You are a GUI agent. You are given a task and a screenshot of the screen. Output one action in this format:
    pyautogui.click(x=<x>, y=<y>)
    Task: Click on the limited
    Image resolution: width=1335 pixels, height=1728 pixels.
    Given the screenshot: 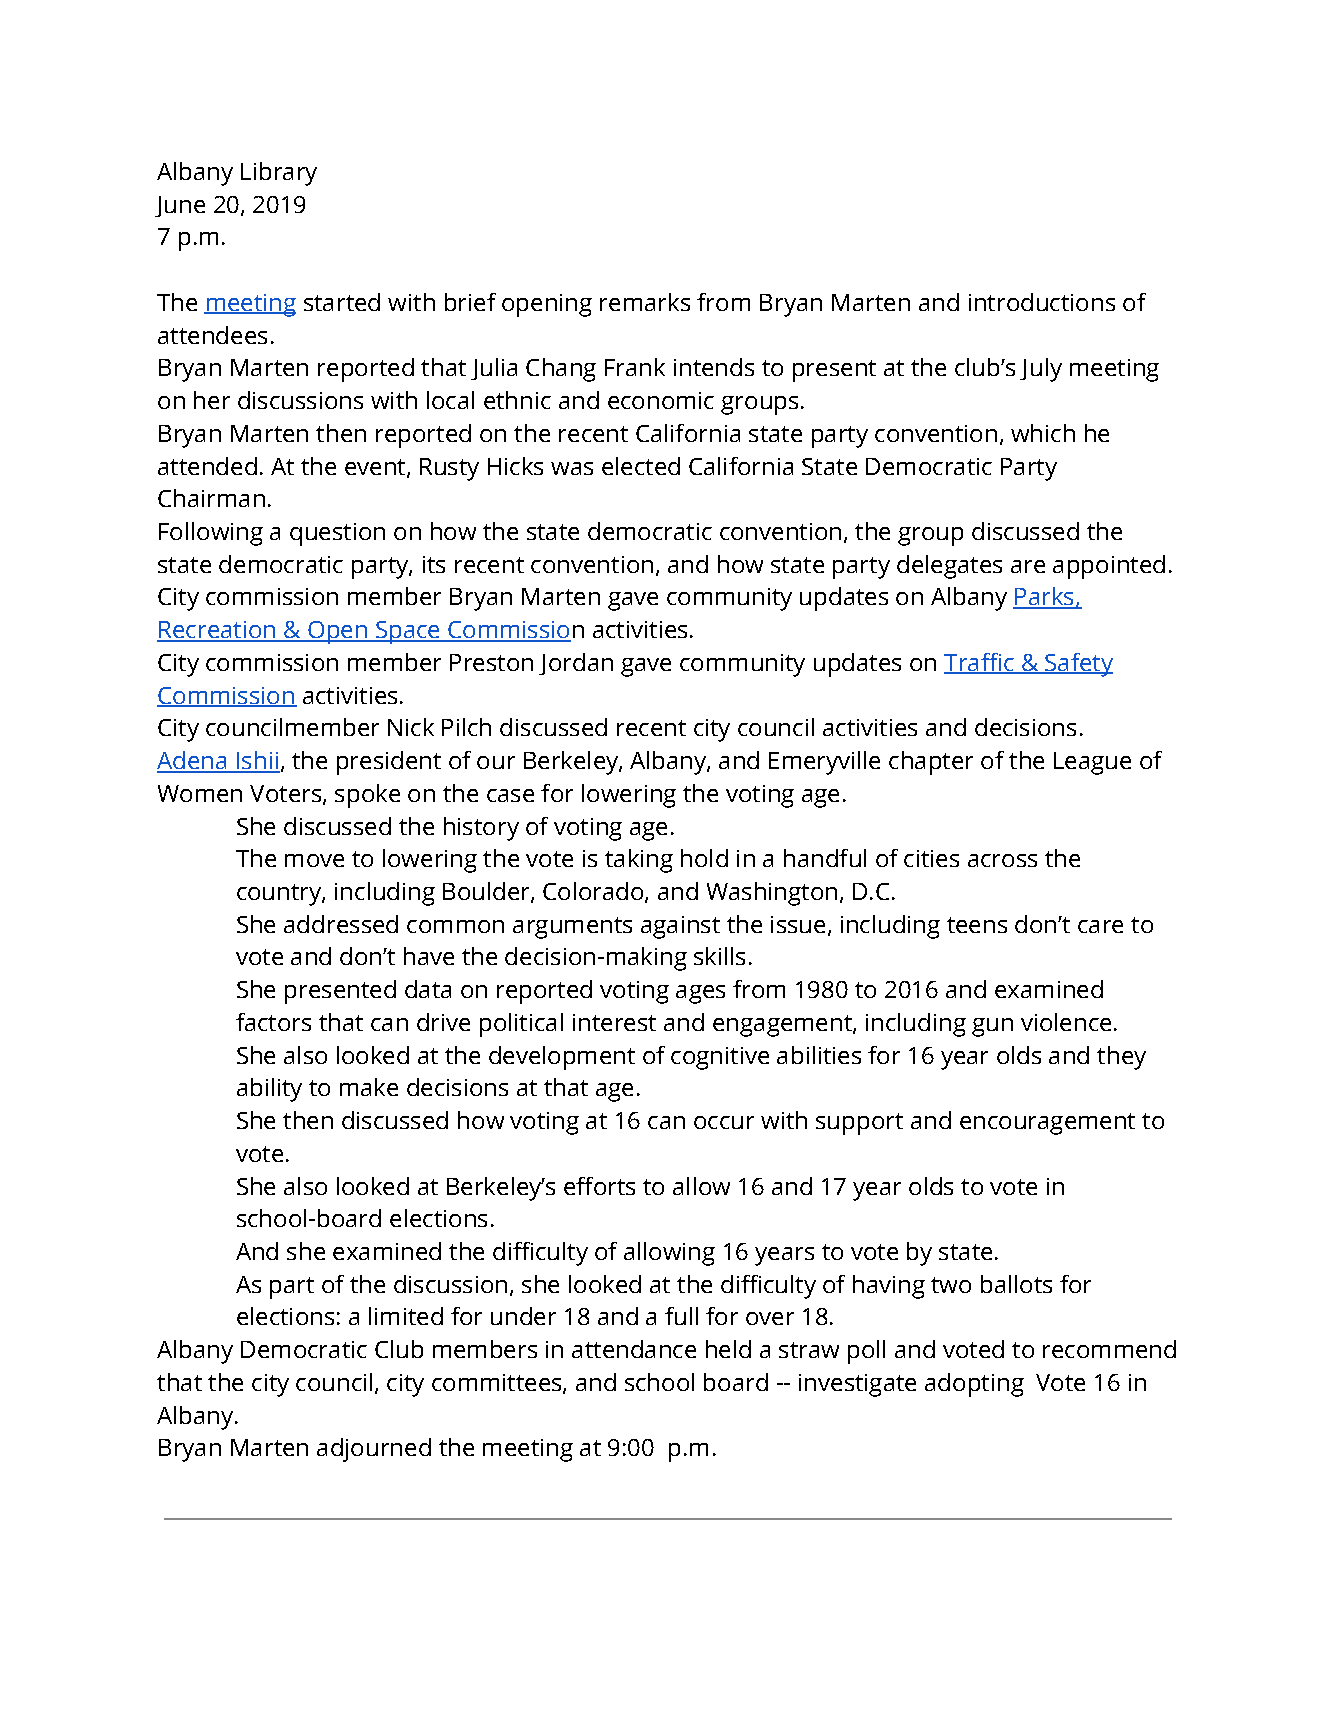 What is the action you would take?
    pyautogui.click(x=406, y=1316)
